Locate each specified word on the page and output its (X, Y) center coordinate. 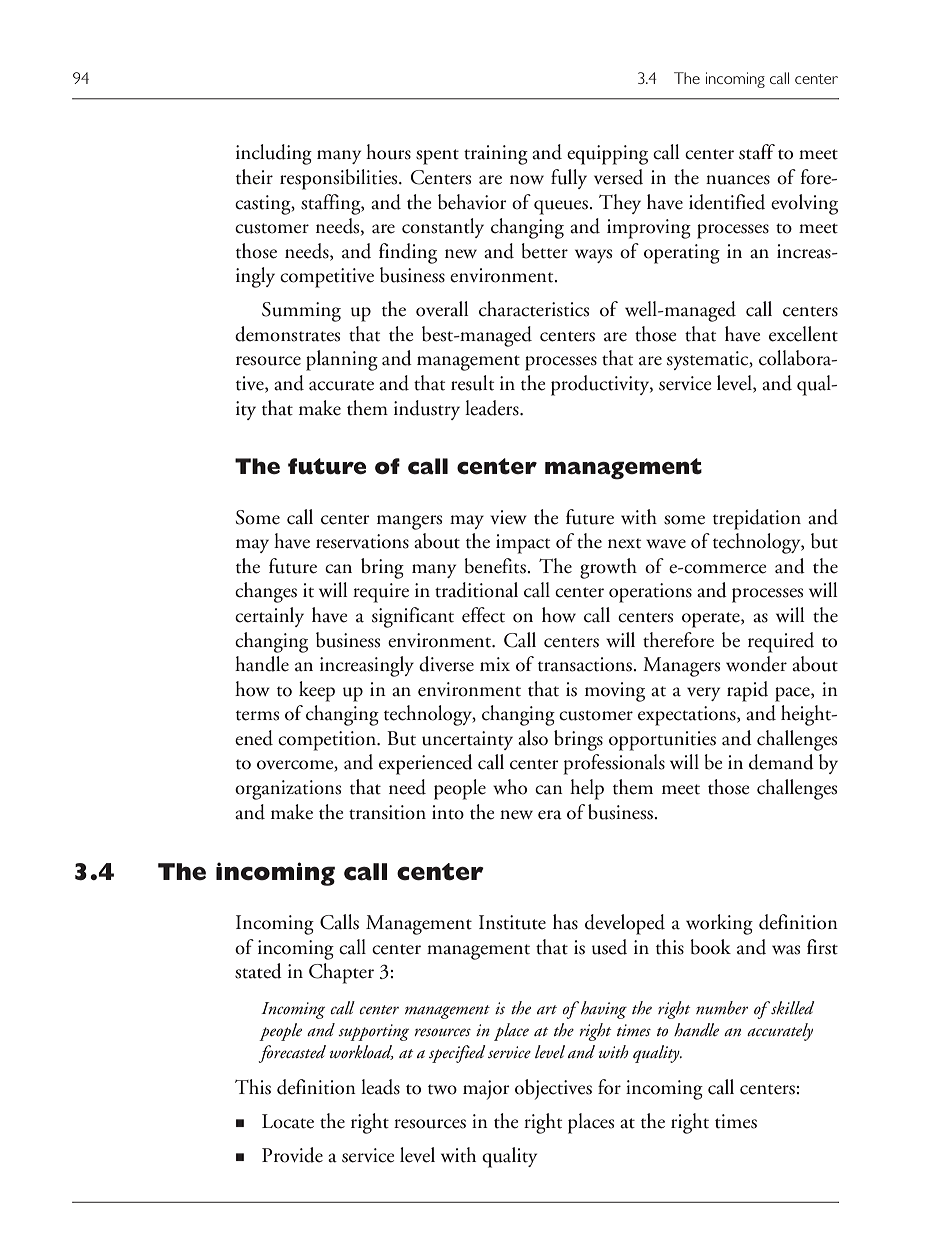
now (527, 180)
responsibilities (340, 179)
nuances (738, 180)
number (722, 1007)
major (486, 1090)
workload (362, 1052)
